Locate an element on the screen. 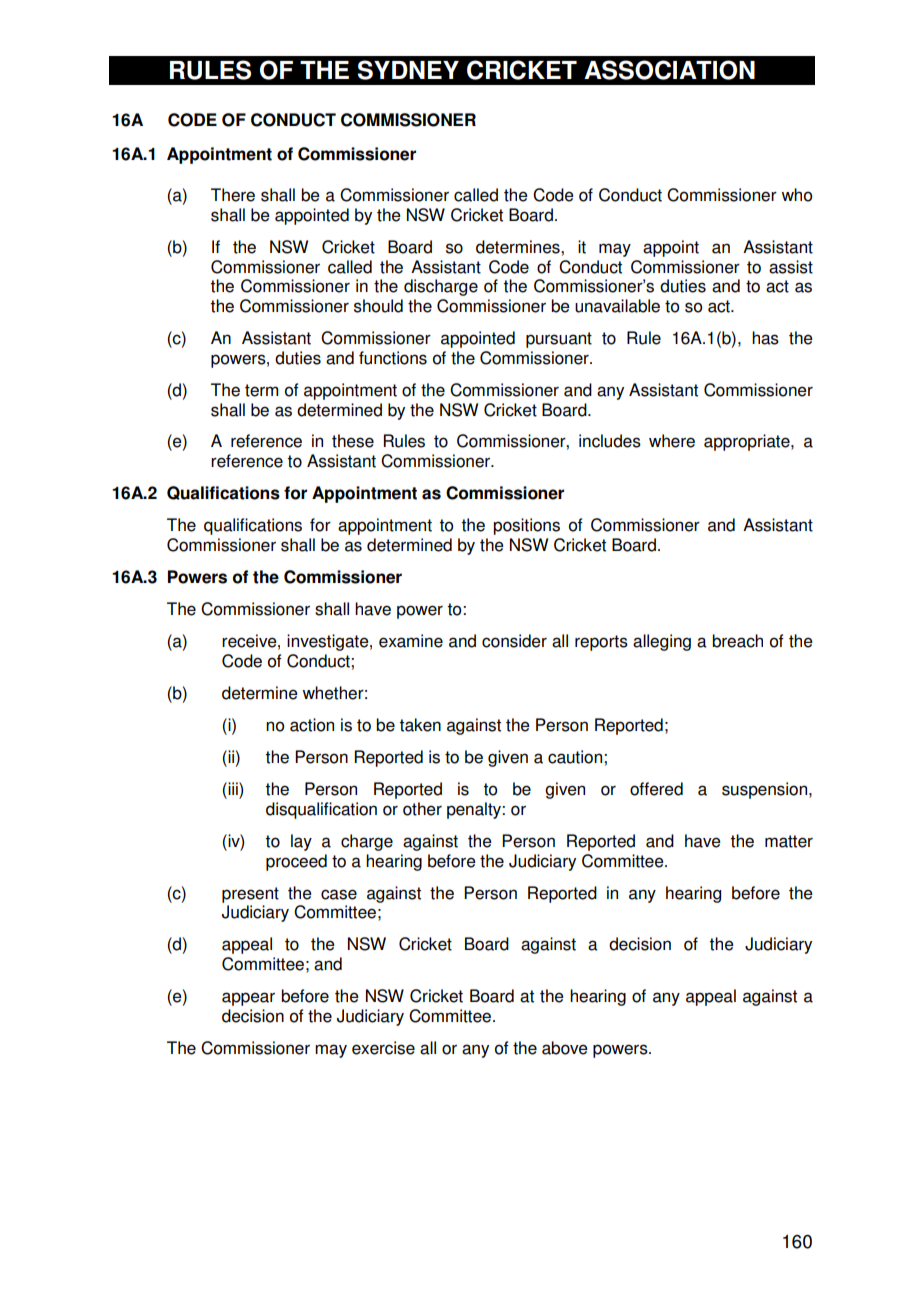 The image size is (924, 1308). matter is located at coordinates (789, 841).
